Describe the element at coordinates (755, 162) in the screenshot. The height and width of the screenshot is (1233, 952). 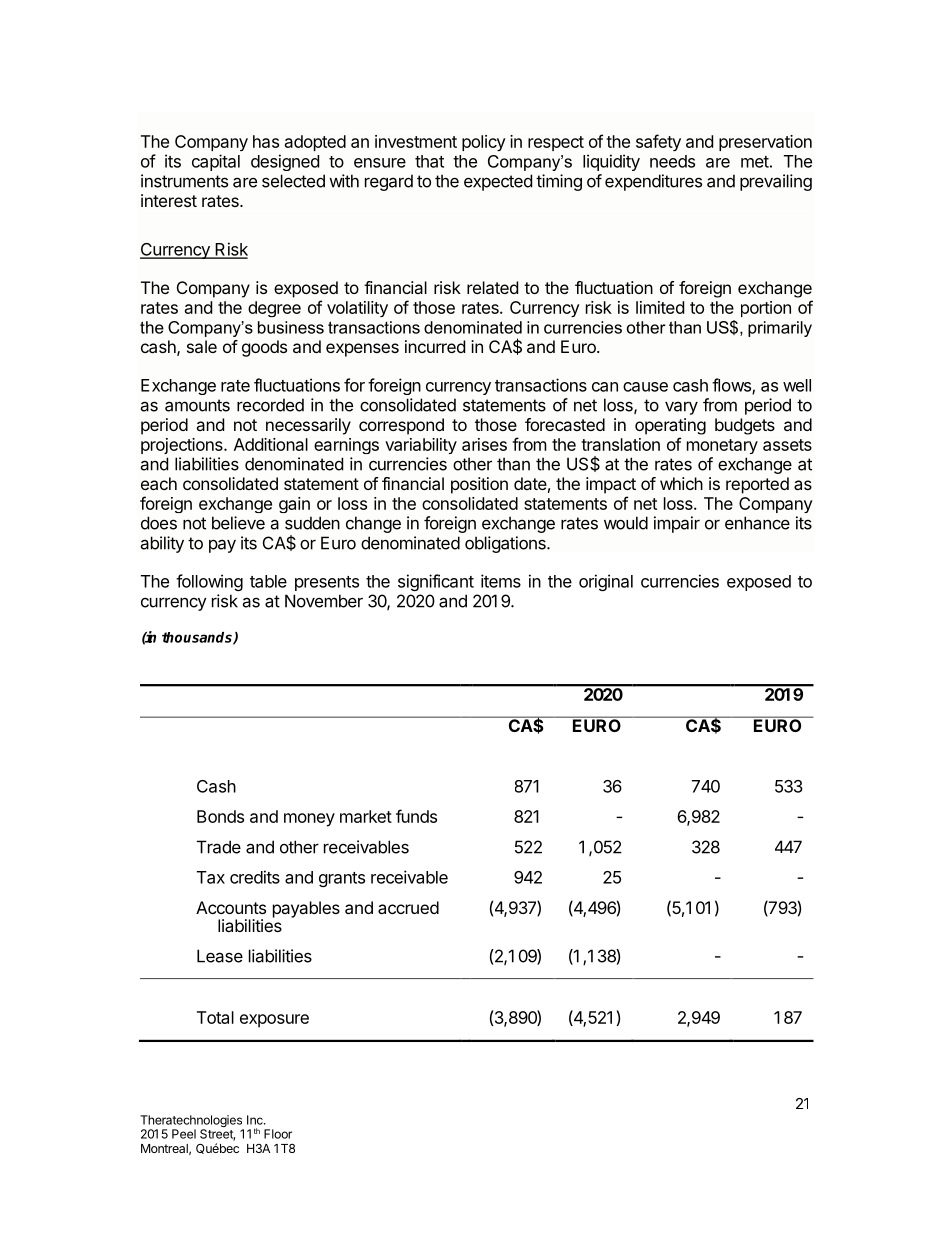
I see `met` at that location.
